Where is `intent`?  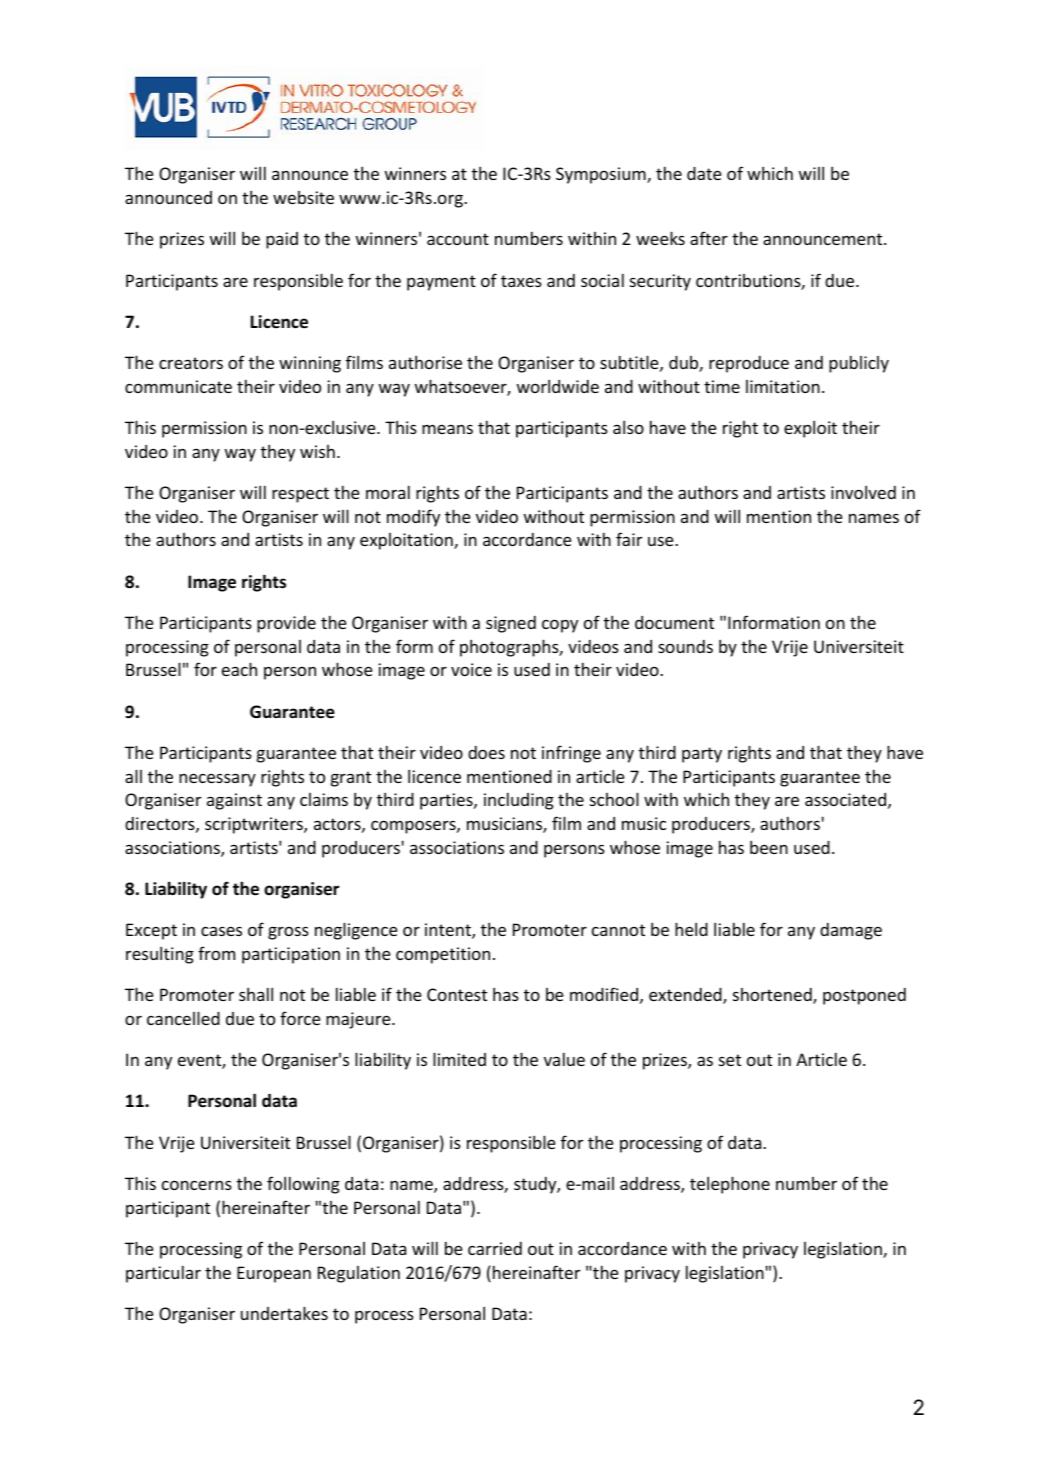 intent is located at coordinates (449, 931).
